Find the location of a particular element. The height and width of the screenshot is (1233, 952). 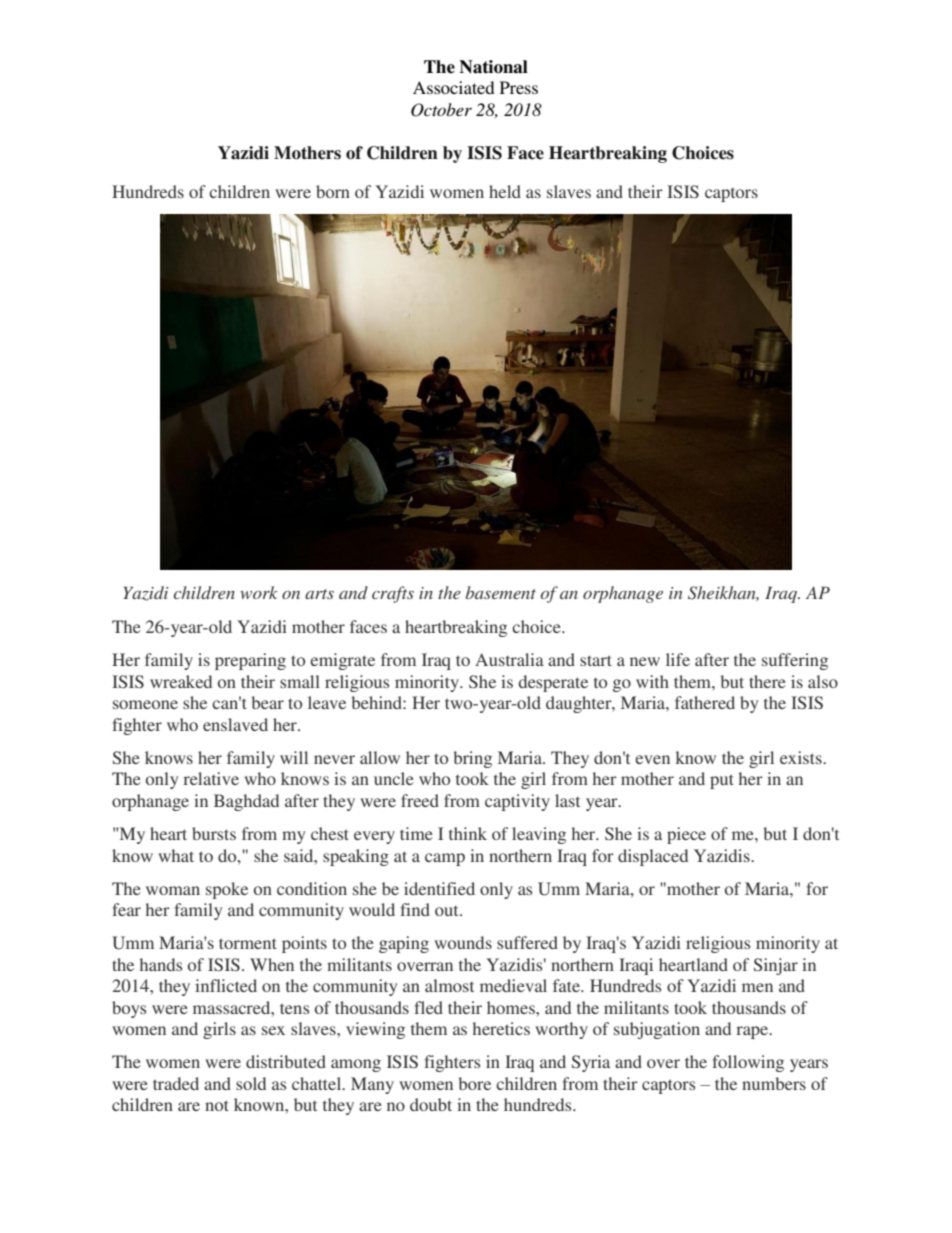

bring is located at coordinates (472, 759).
